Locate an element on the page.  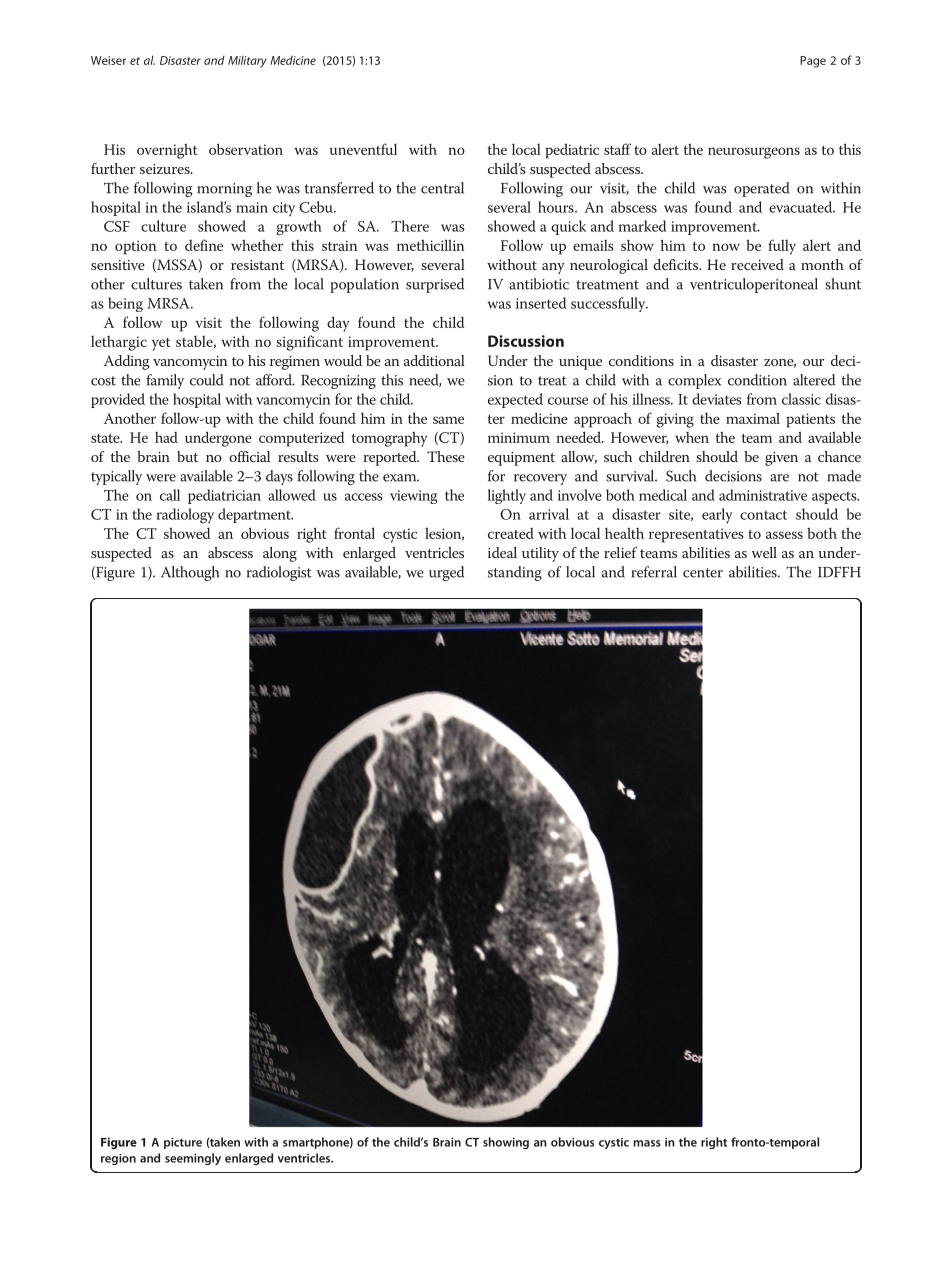
Although is located at coordinates (190, 573).
